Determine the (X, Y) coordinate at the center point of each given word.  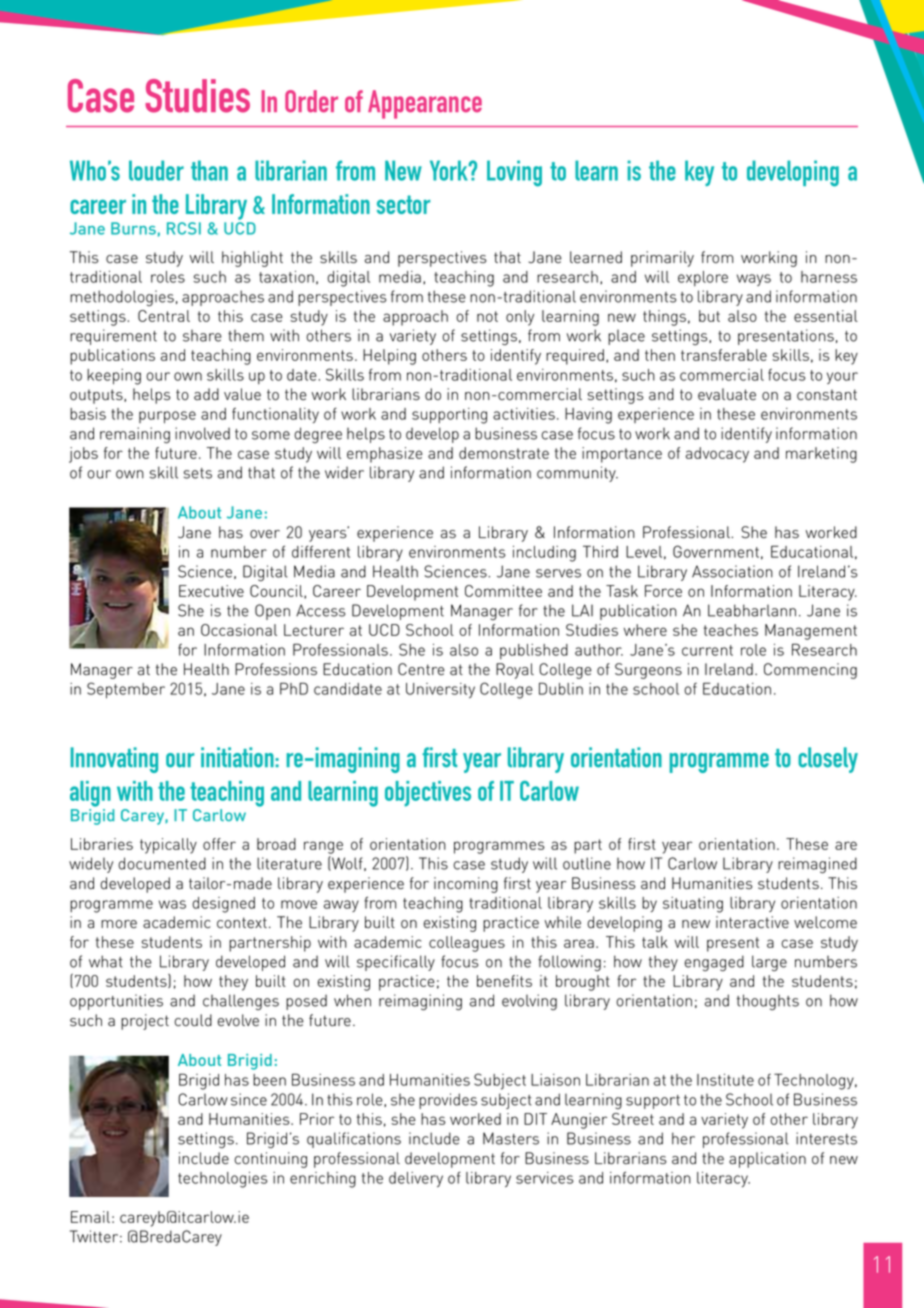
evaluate (727, 394)
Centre (421, 669)
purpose (167, 417)
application (767, 1160)
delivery (416, 1179)
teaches (731, 630)
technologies (223, 1180)
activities (524, 414)
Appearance (425, 104)
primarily (662, 259)
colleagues (467, 944)
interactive (752, 922)
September (126, 690)
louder (156, 170)
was (172, 904)
